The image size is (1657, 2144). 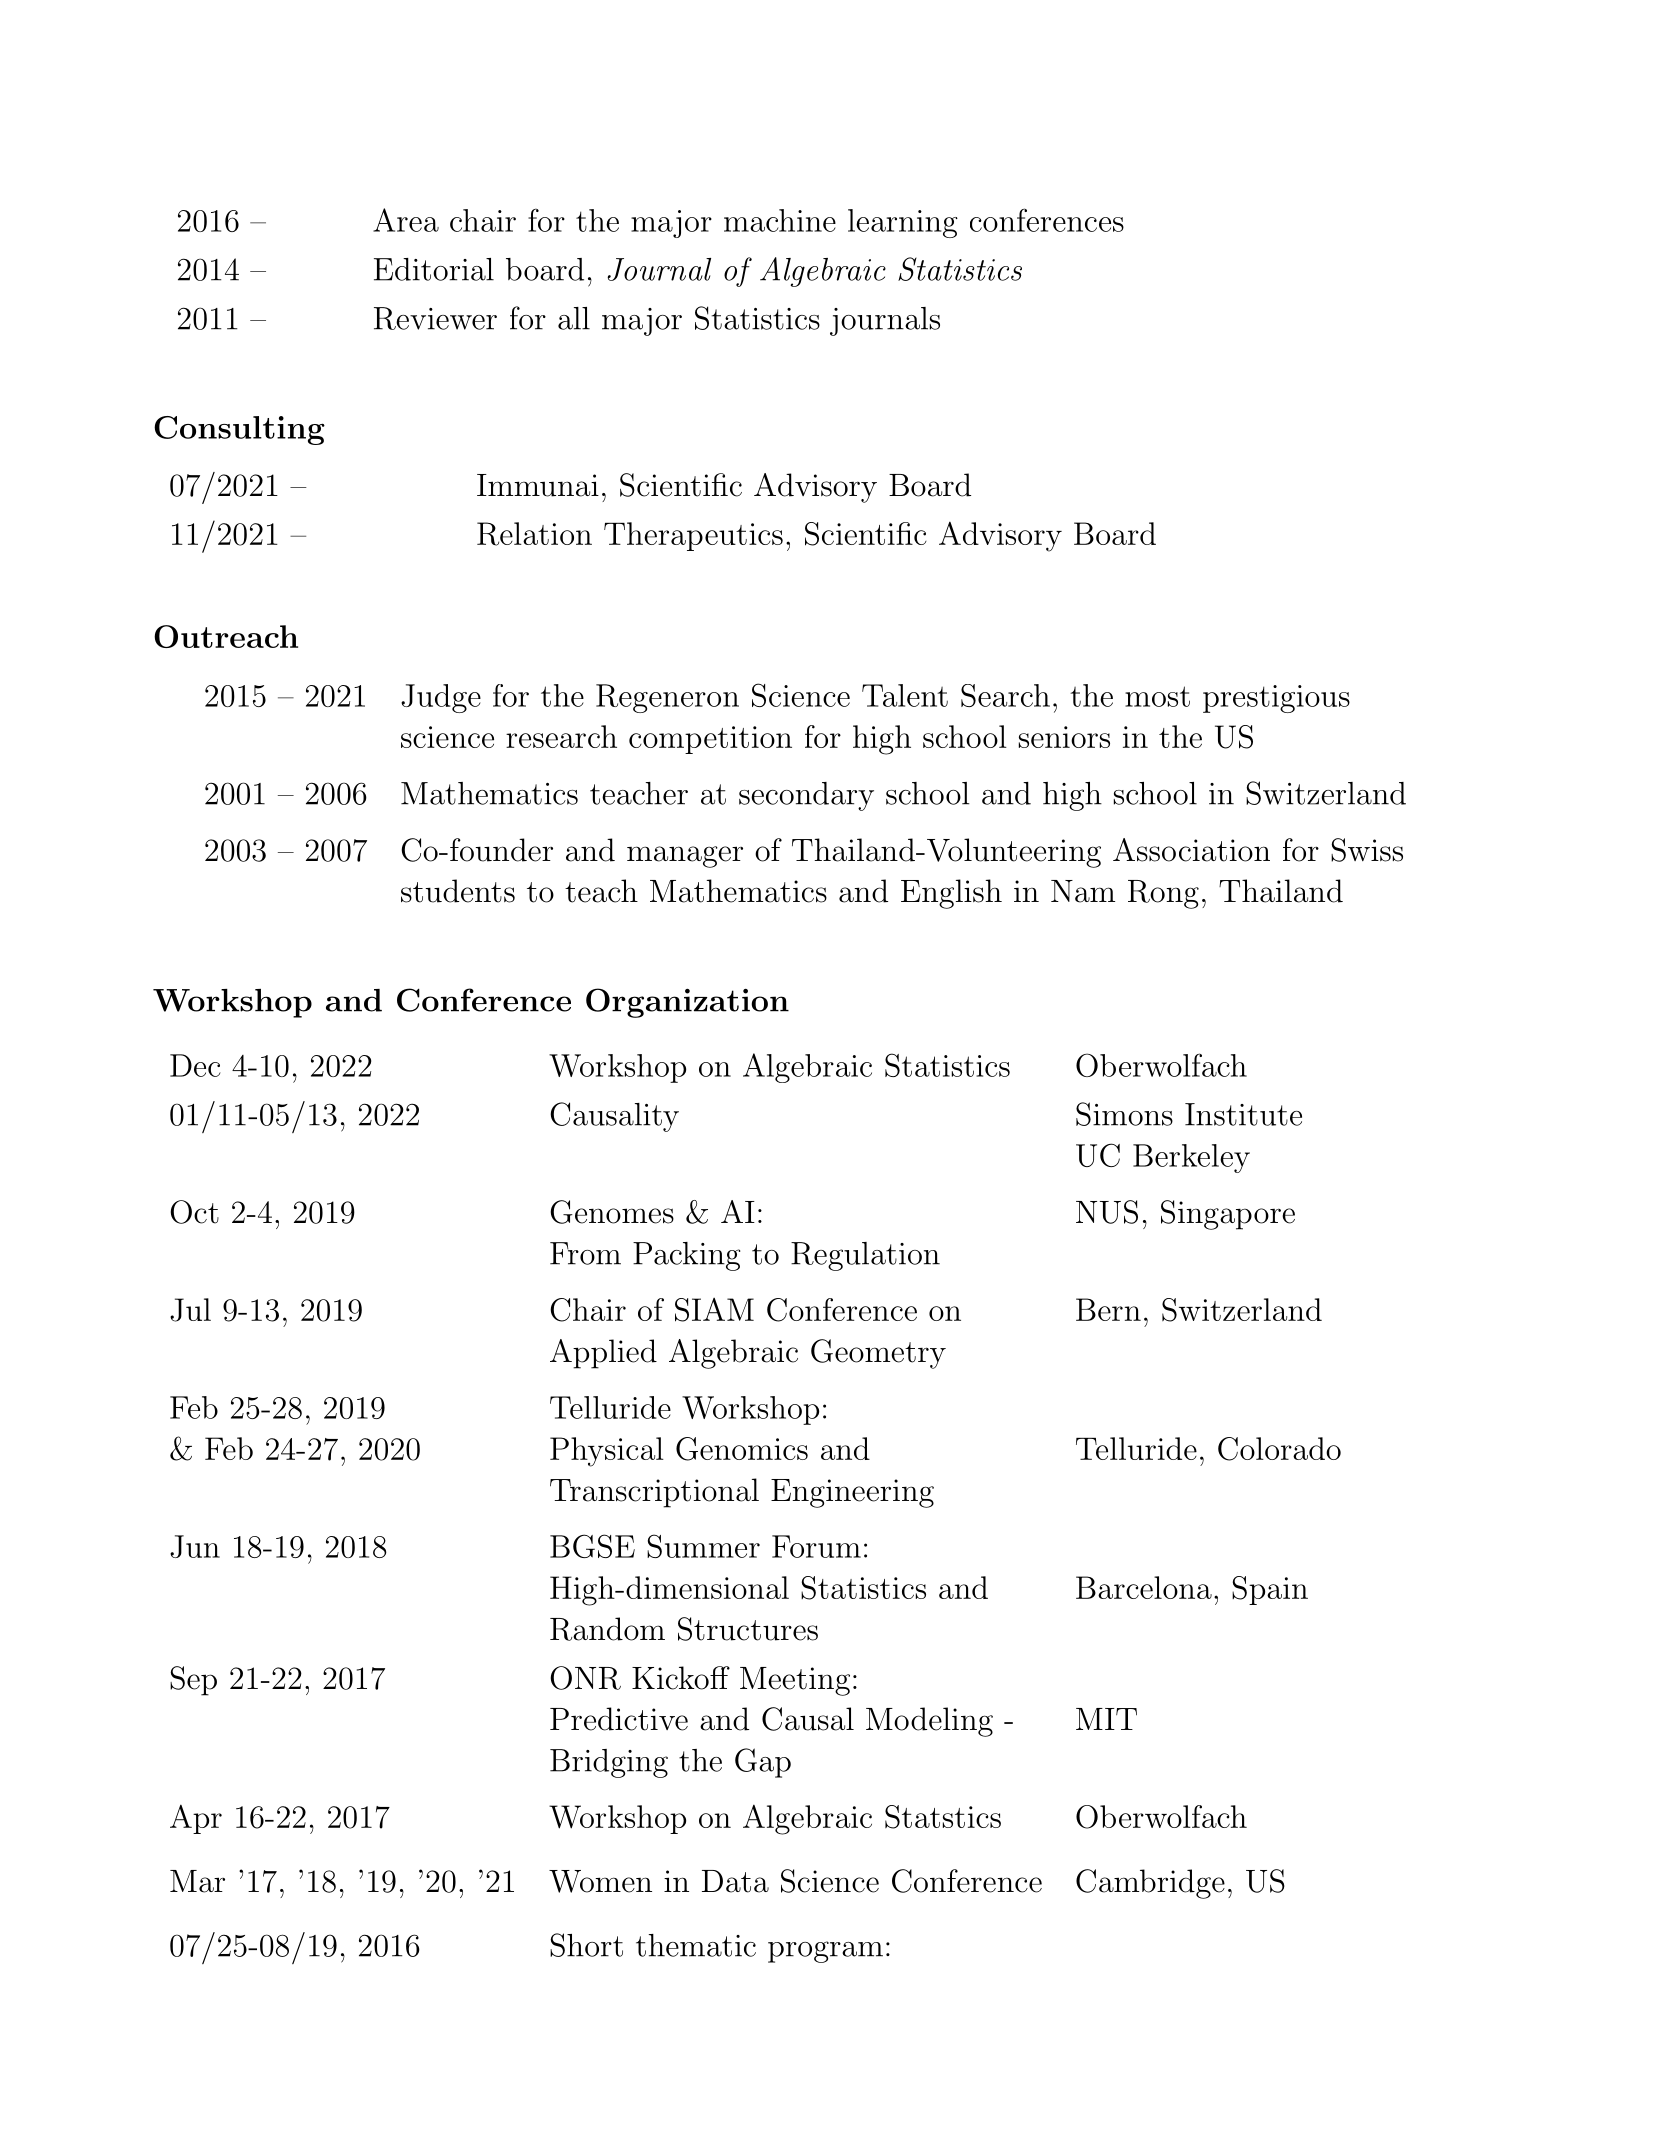 I want to click on Colorado, so click(x=1279, y=1449).
